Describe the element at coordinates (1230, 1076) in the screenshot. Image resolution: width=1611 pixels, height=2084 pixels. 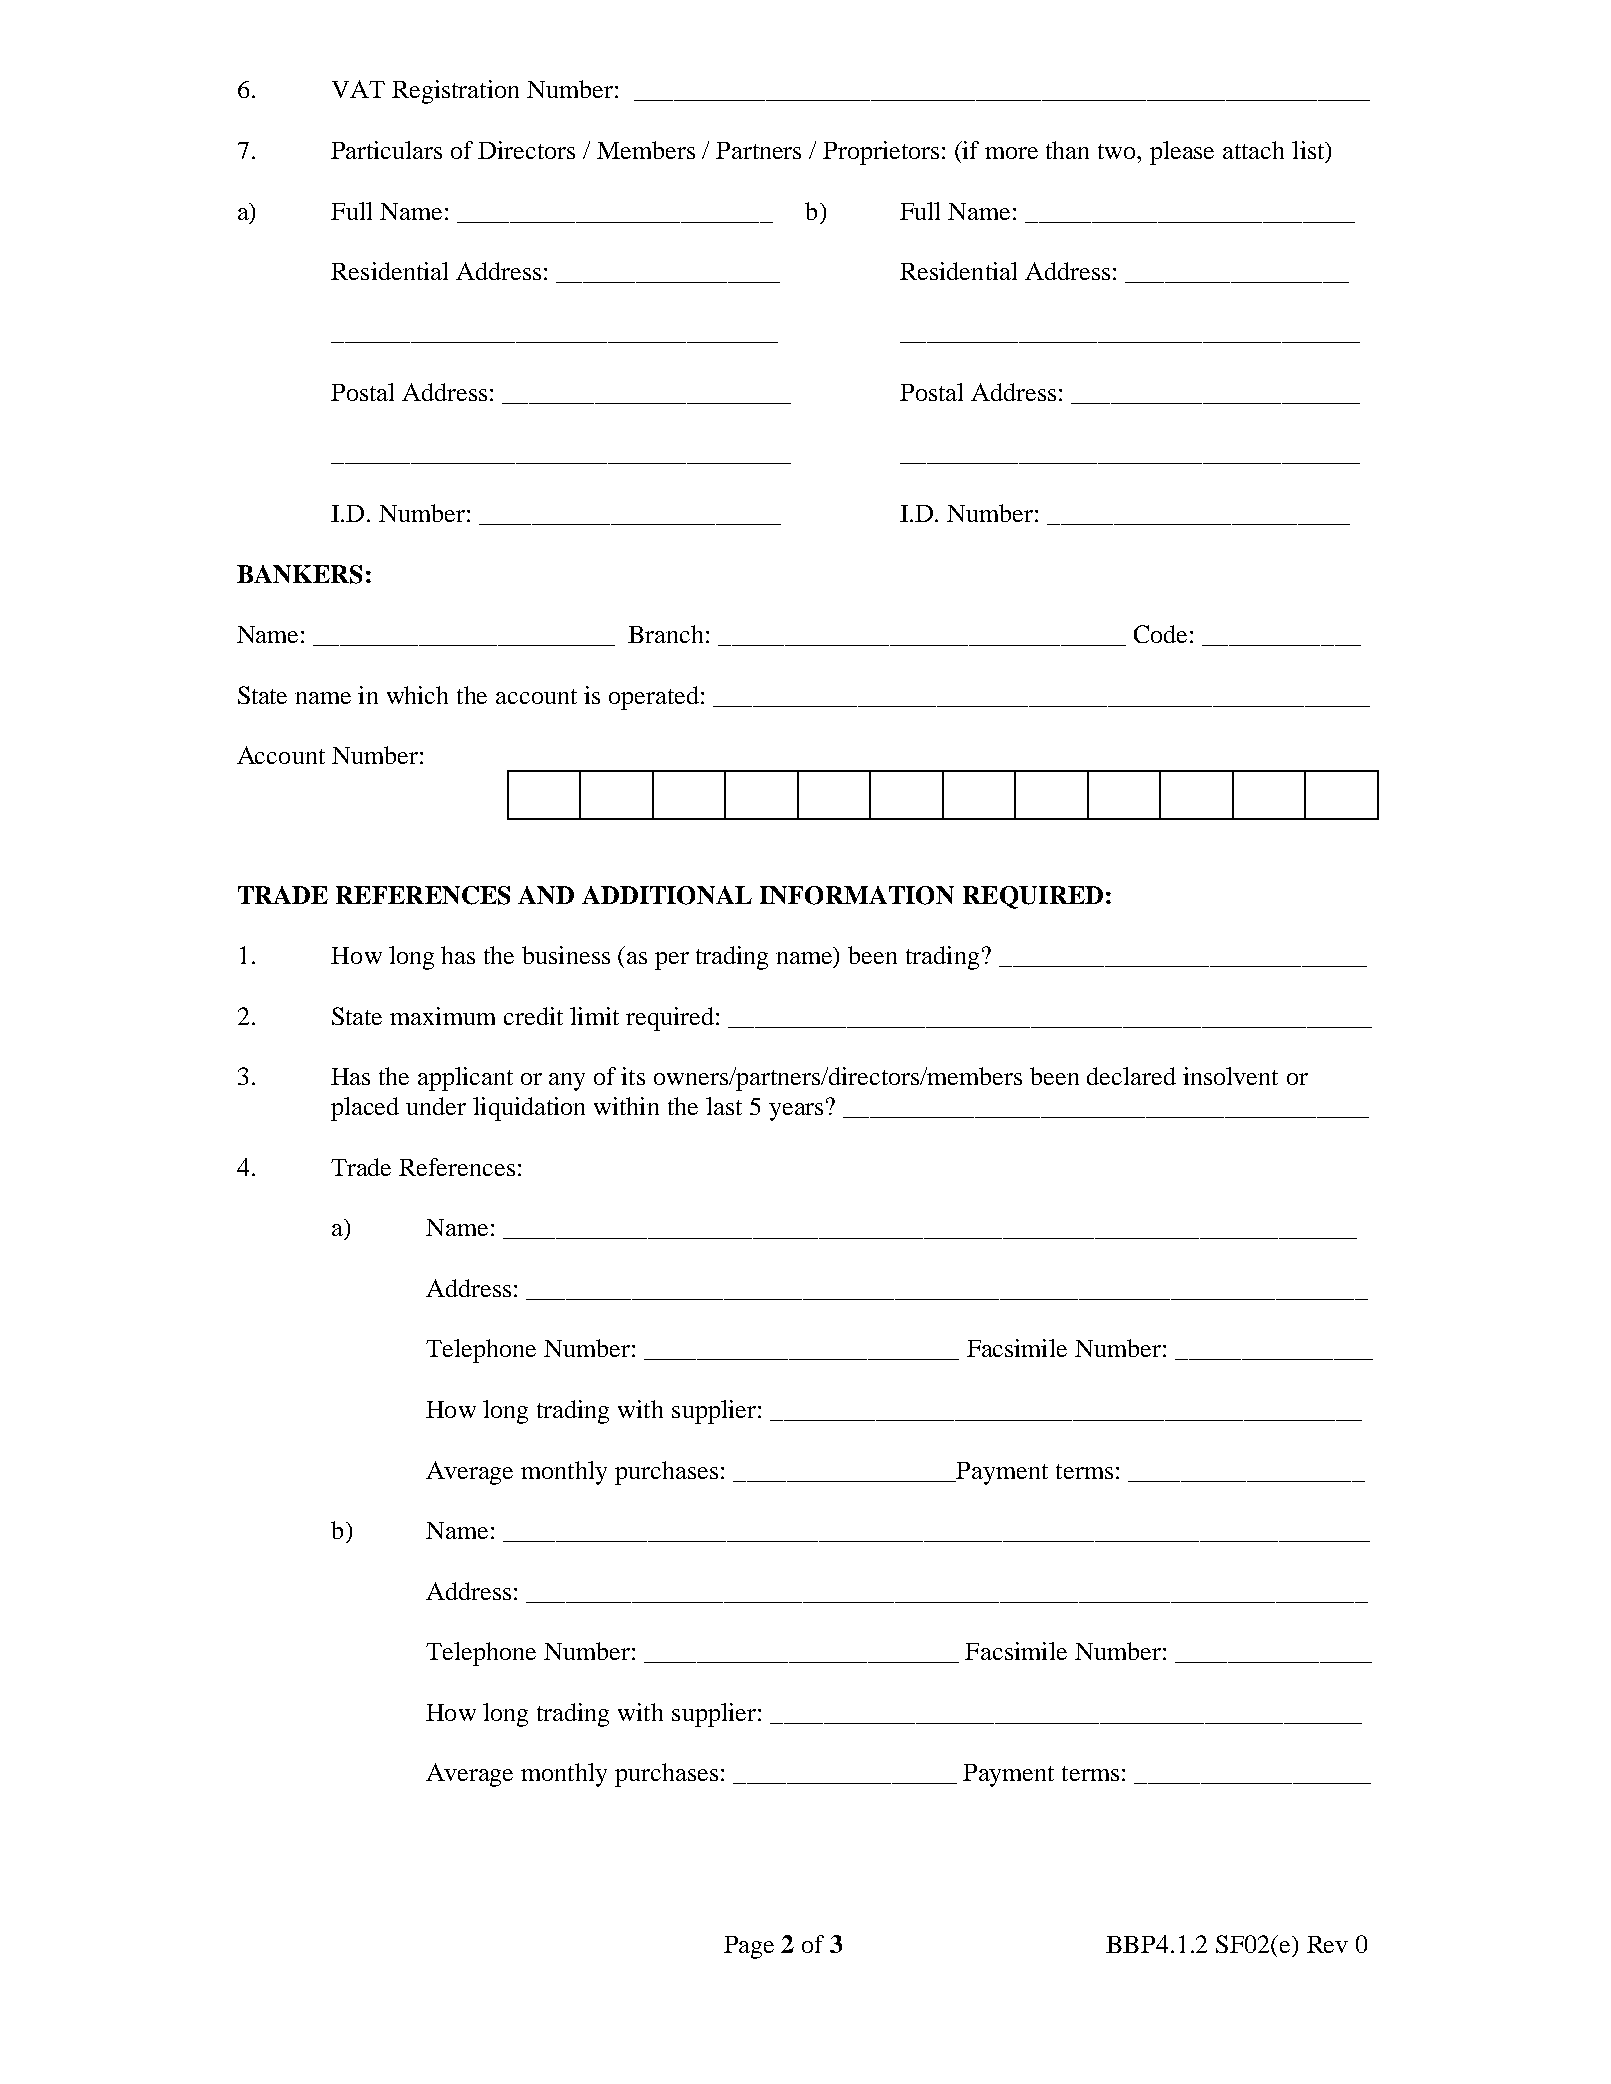
I see `insolvent` at that location.
